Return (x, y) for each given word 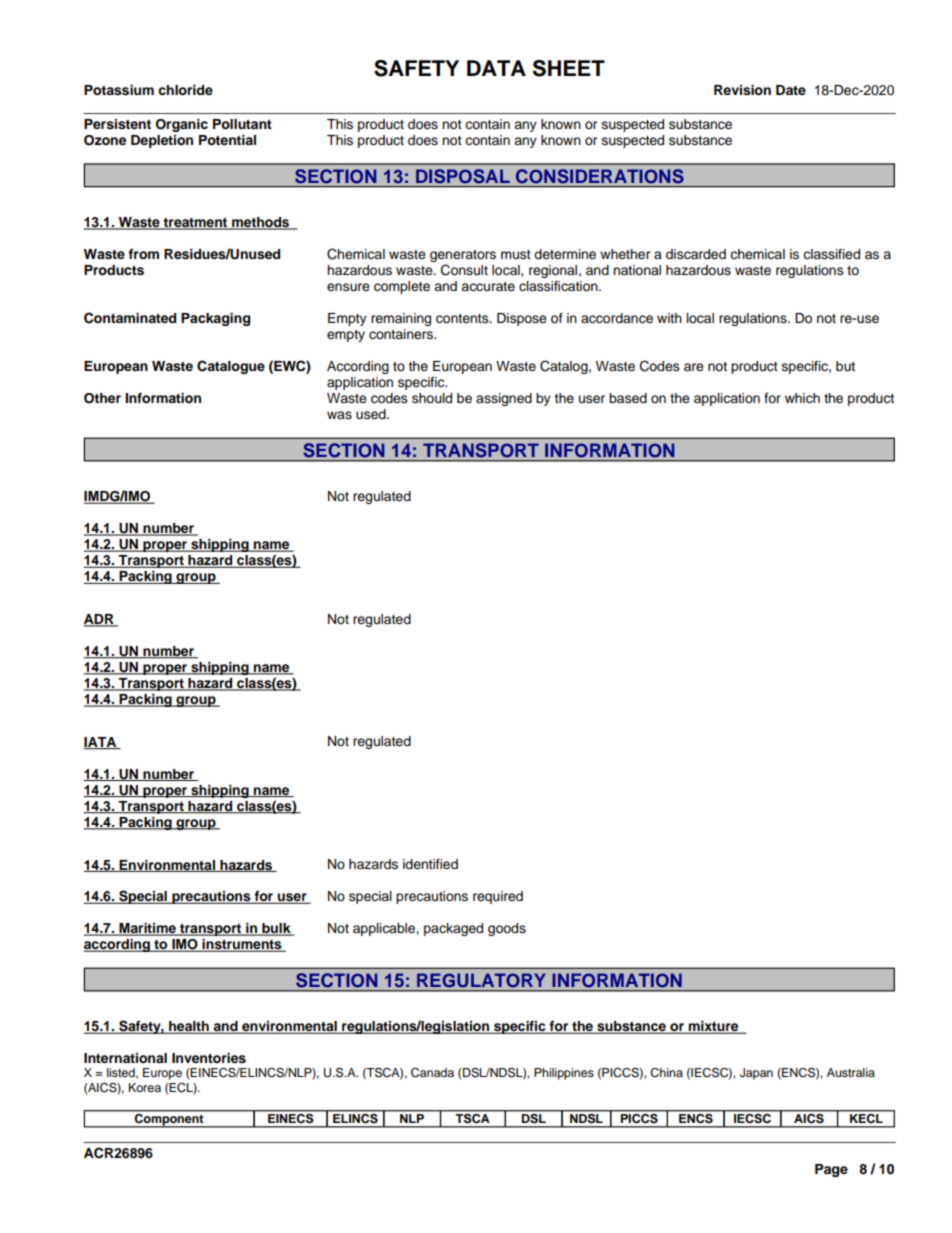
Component (169, 1121)
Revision (742, 90)
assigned (504, 399)
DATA (496, 68)
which (802, 398)
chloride (185, 90)
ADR (100, 620)
